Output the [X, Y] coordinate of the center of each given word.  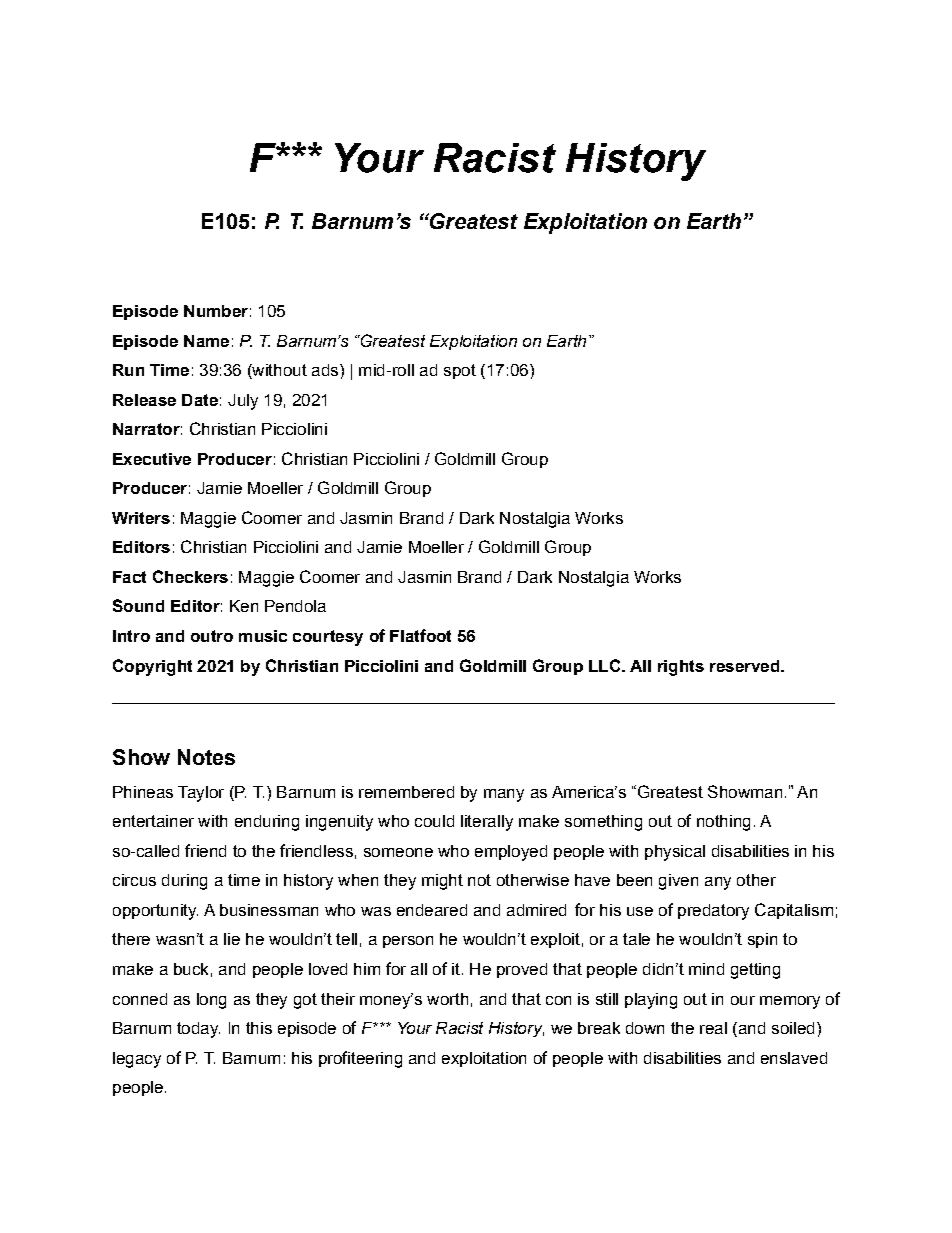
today [198, 1030]
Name [206, 341]
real [713, 1028]
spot [460, 371]
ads [326, 370]
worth [447, 999]
